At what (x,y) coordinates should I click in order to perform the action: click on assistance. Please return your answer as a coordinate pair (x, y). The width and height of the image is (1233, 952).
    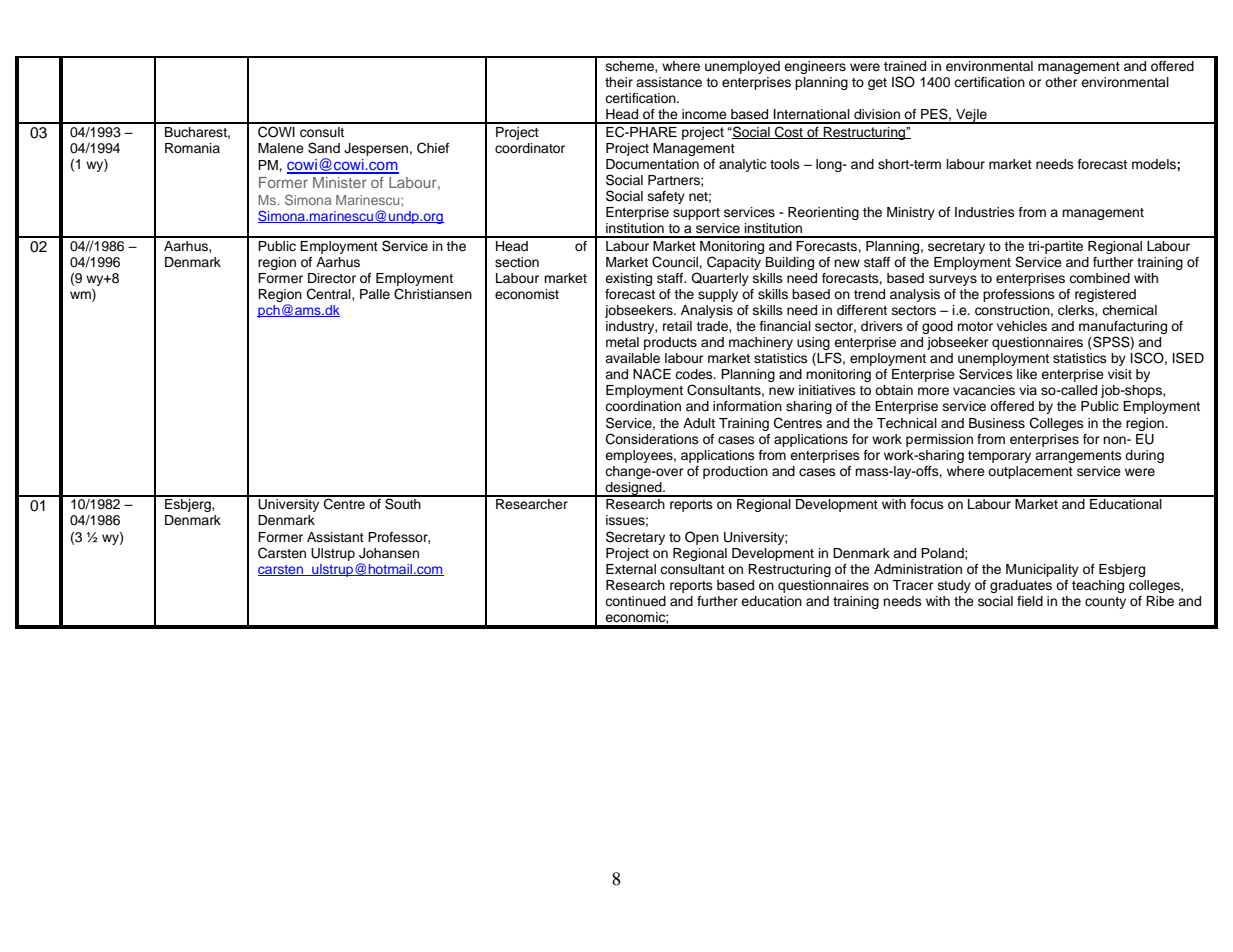
    Looking at the image, I should click on (669, 82).
